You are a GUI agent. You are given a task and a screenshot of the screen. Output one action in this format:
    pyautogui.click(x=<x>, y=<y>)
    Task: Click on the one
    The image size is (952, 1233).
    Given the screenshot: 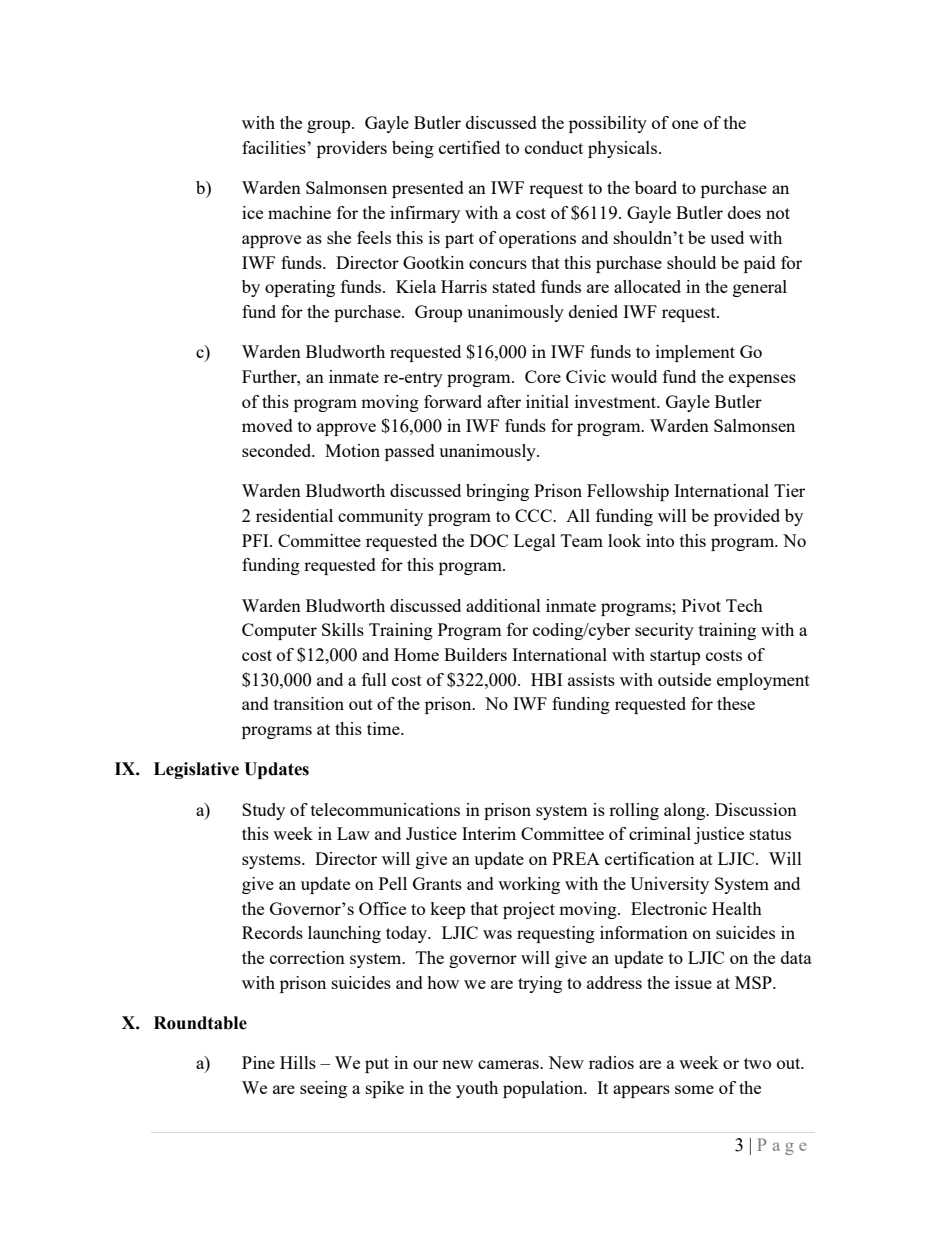 What is the action you would take?
    pyautogui.click(x=685, y=124)
